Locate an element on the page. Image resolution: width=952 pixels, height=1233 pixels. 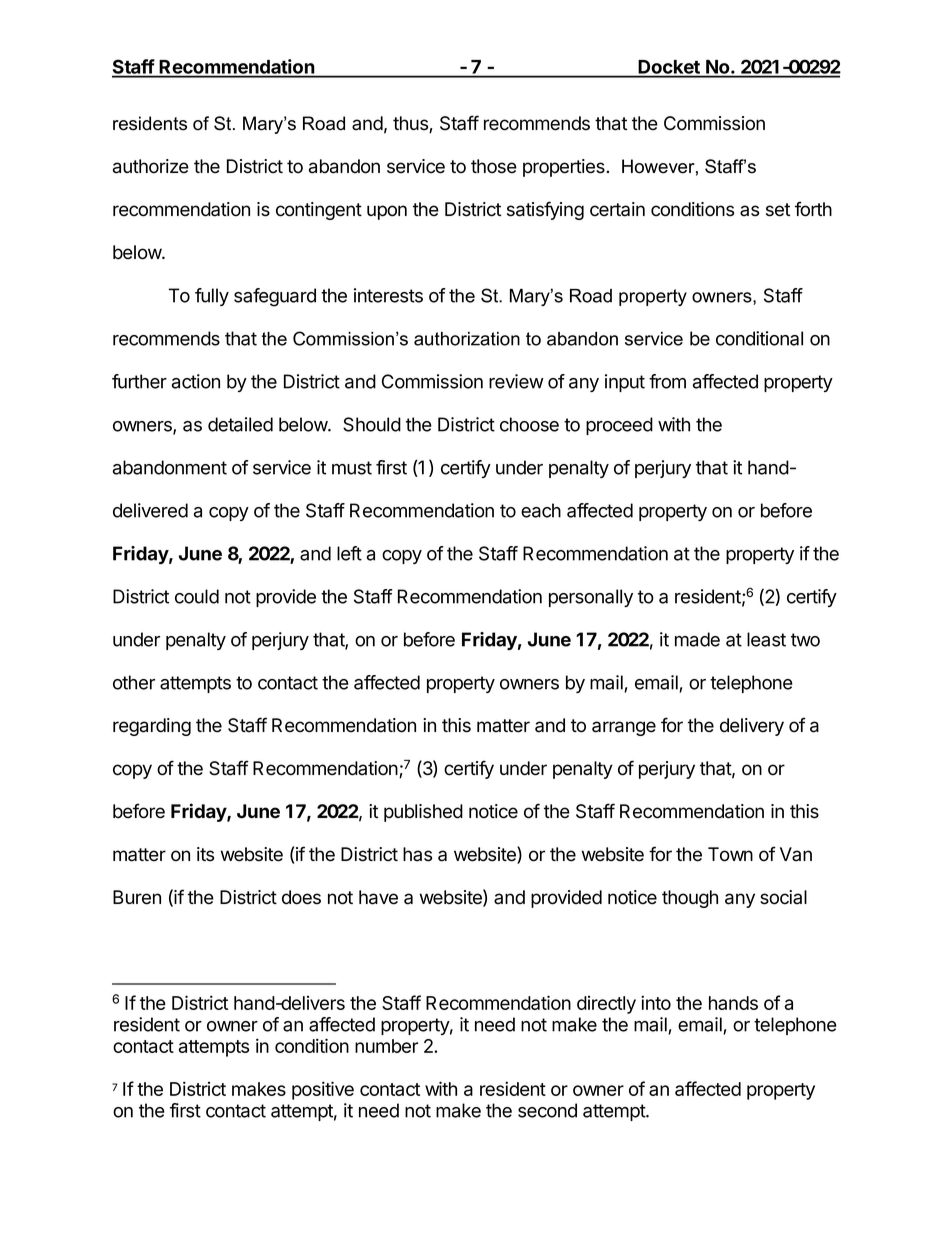
positive is located at coordinates (323, 1090).
